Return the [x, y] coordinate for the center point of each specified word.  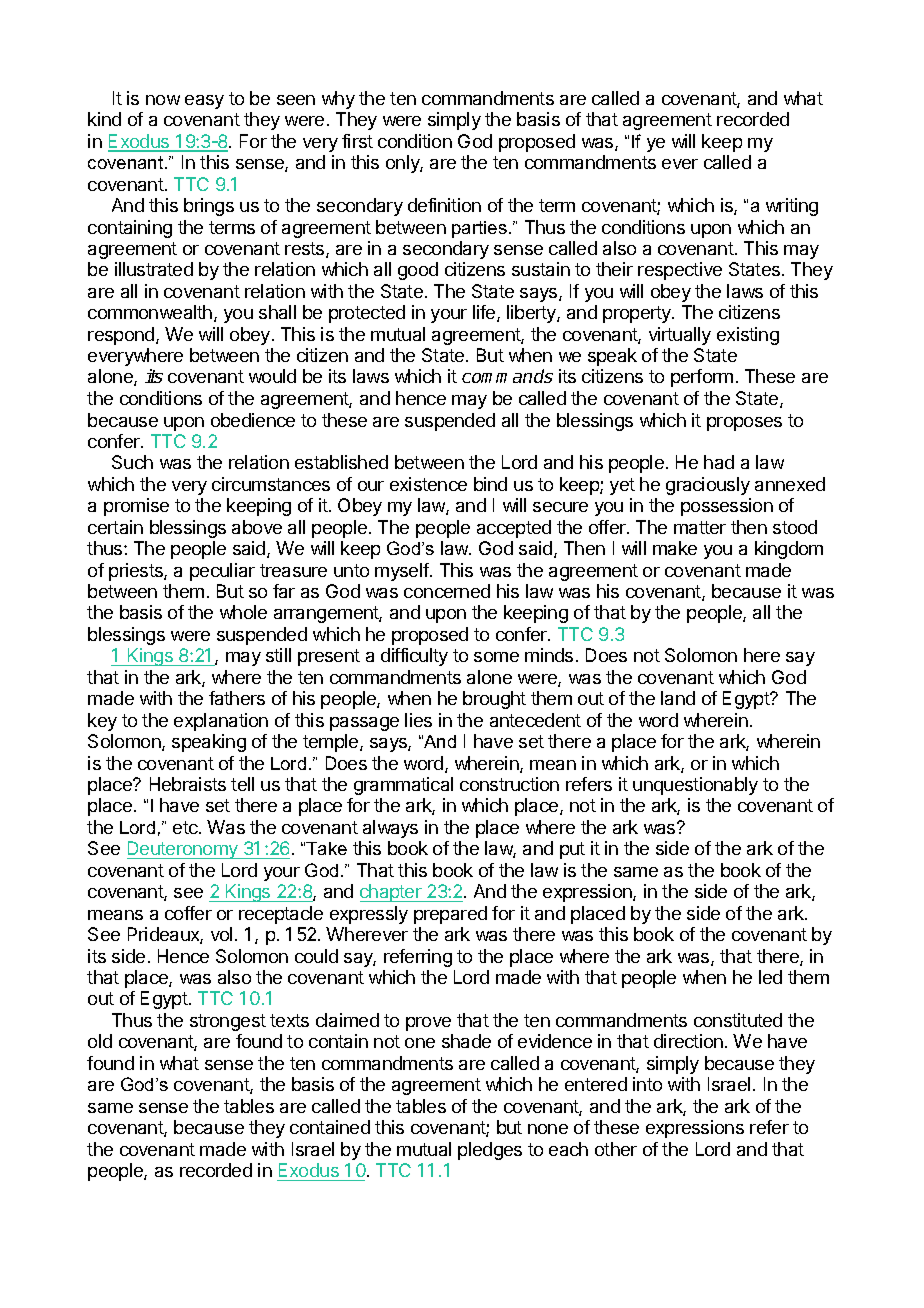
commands [507, 376]
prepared [450, 915]
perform [702, 378]
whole [243, 612]
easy [204, 102]
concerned [447, 591]
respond [122, 336]
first [357, 141]
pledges [490, 1151]
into [647, 1084]
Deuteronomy [183, 850]
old [100, 1041]
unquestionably [695, 786]
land [678, 698]
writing [792, 207]
